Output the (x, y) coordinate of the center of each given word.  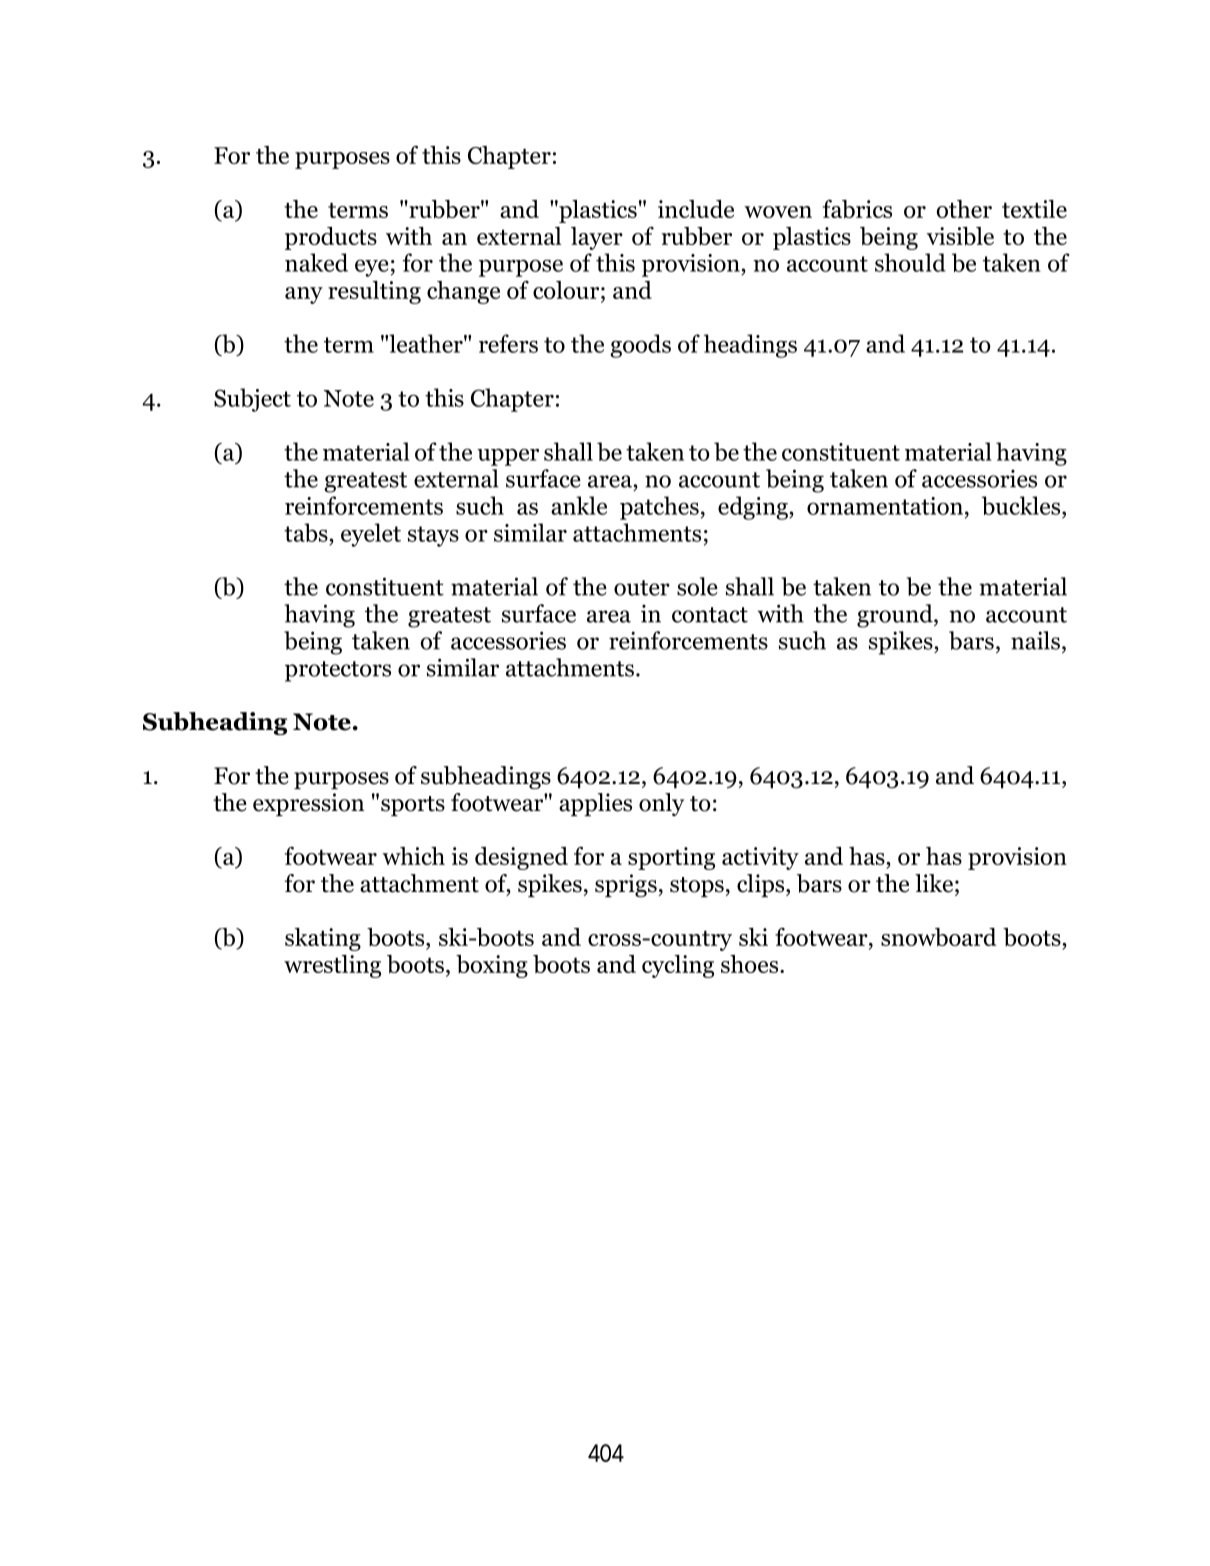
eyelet (371, 535)
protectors (338, 671)
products (331, 238)
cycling (678, 966)
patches (659, 508)
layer (597, 238)
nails (1035, 640)
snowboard (939, 937)
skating (323, 939)
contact (710, 615)
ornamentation (886, 506)
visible (960, 236)
